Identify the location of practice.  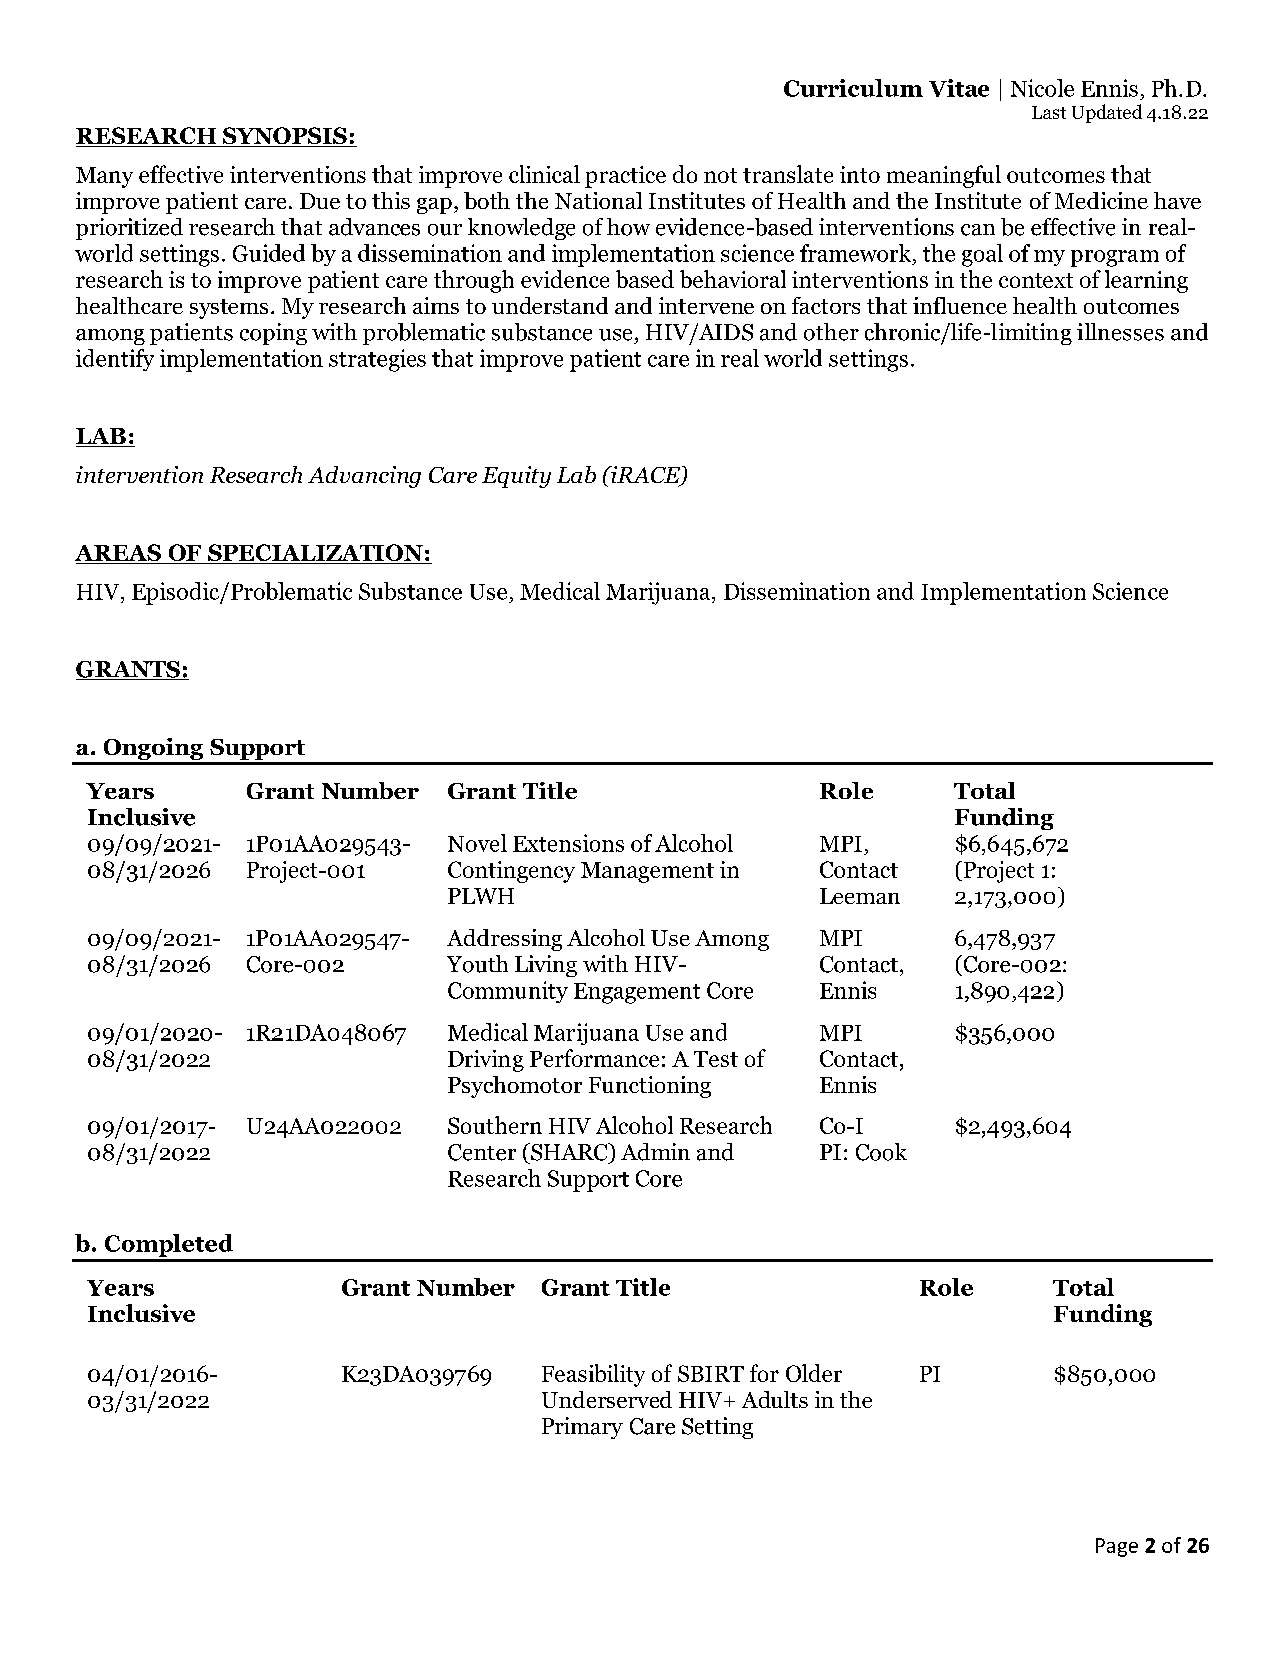
(625, 177).
